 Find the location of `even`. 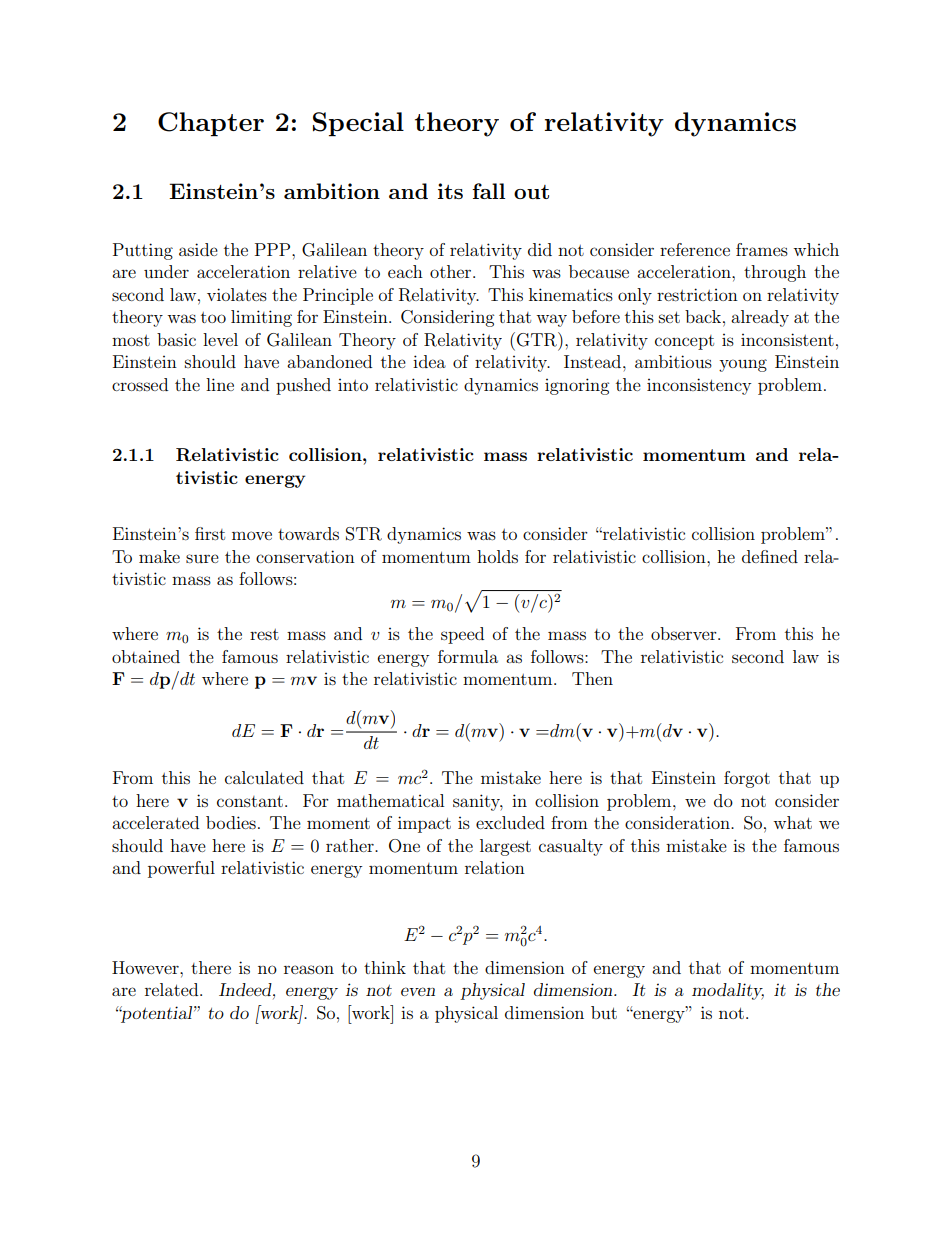

even is located at coordinates (418, 991).
